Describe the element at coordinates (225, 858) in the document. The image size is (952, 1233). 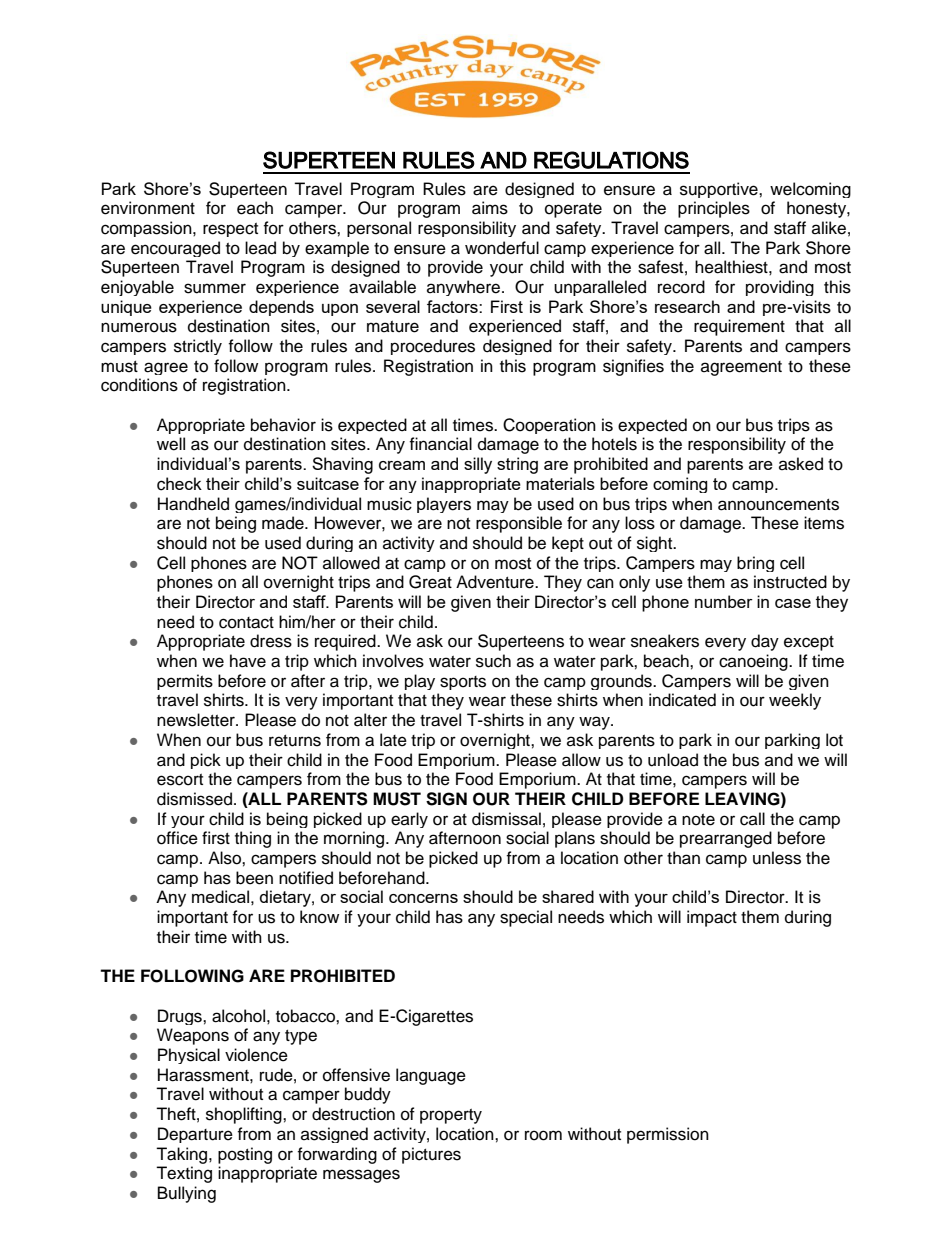
I see `Also` at that location.
